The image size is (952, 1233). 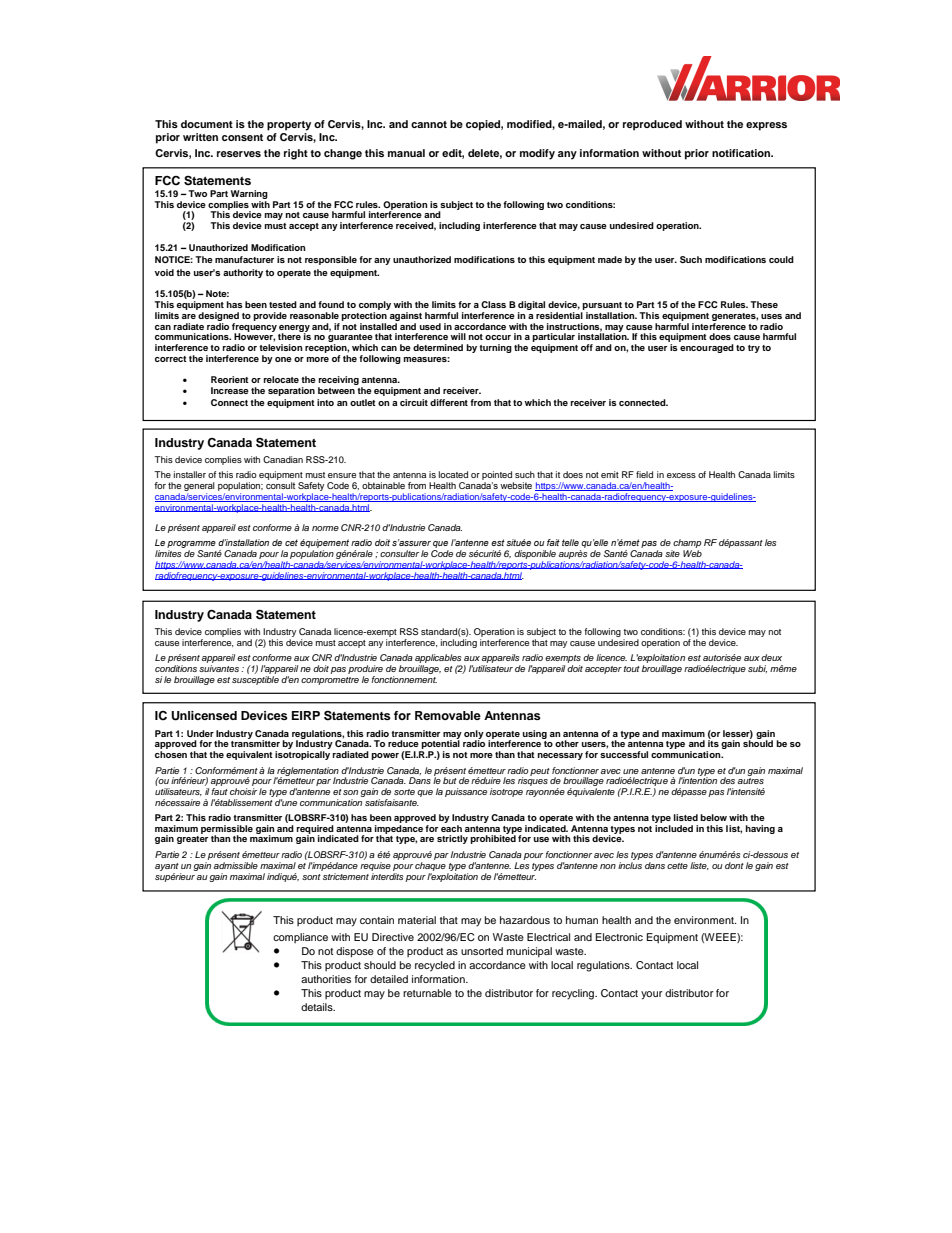 What do you see at coordinates (449, 402) in the page?
I see `different` at bounding box center [449, 402].
